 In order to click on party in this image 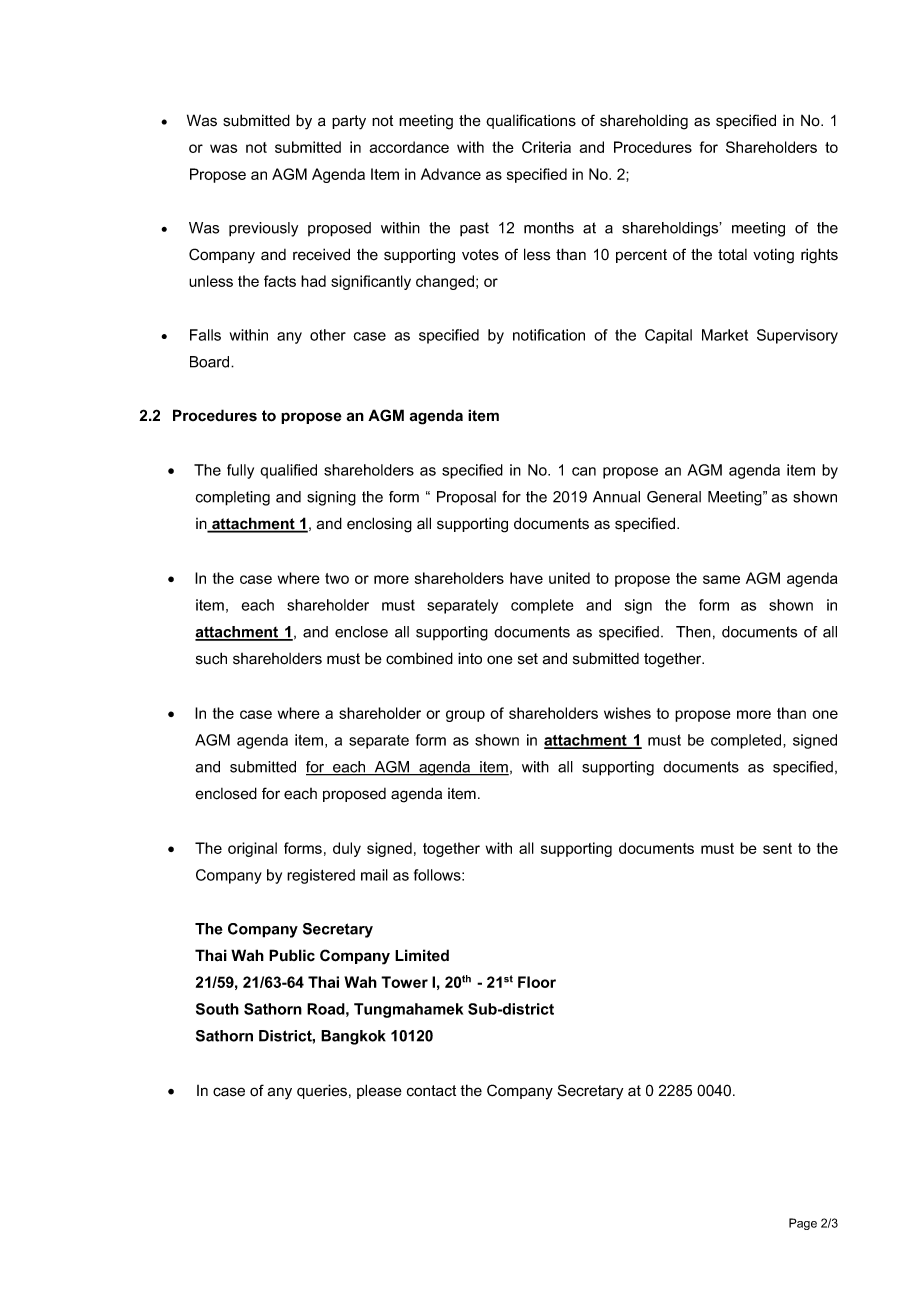, I will do `click(349, 122)`.
